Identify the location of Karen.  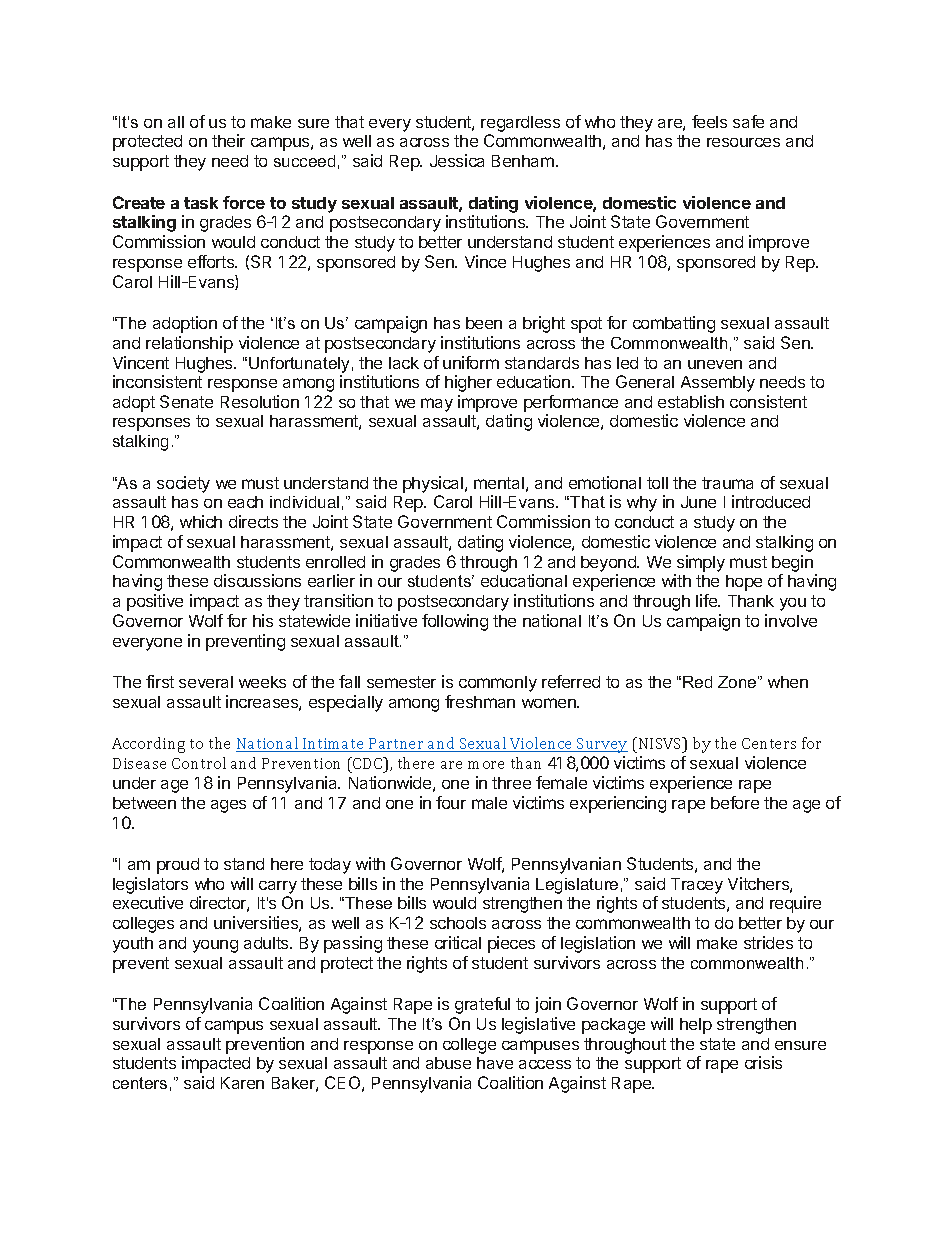
(242, 1083).
